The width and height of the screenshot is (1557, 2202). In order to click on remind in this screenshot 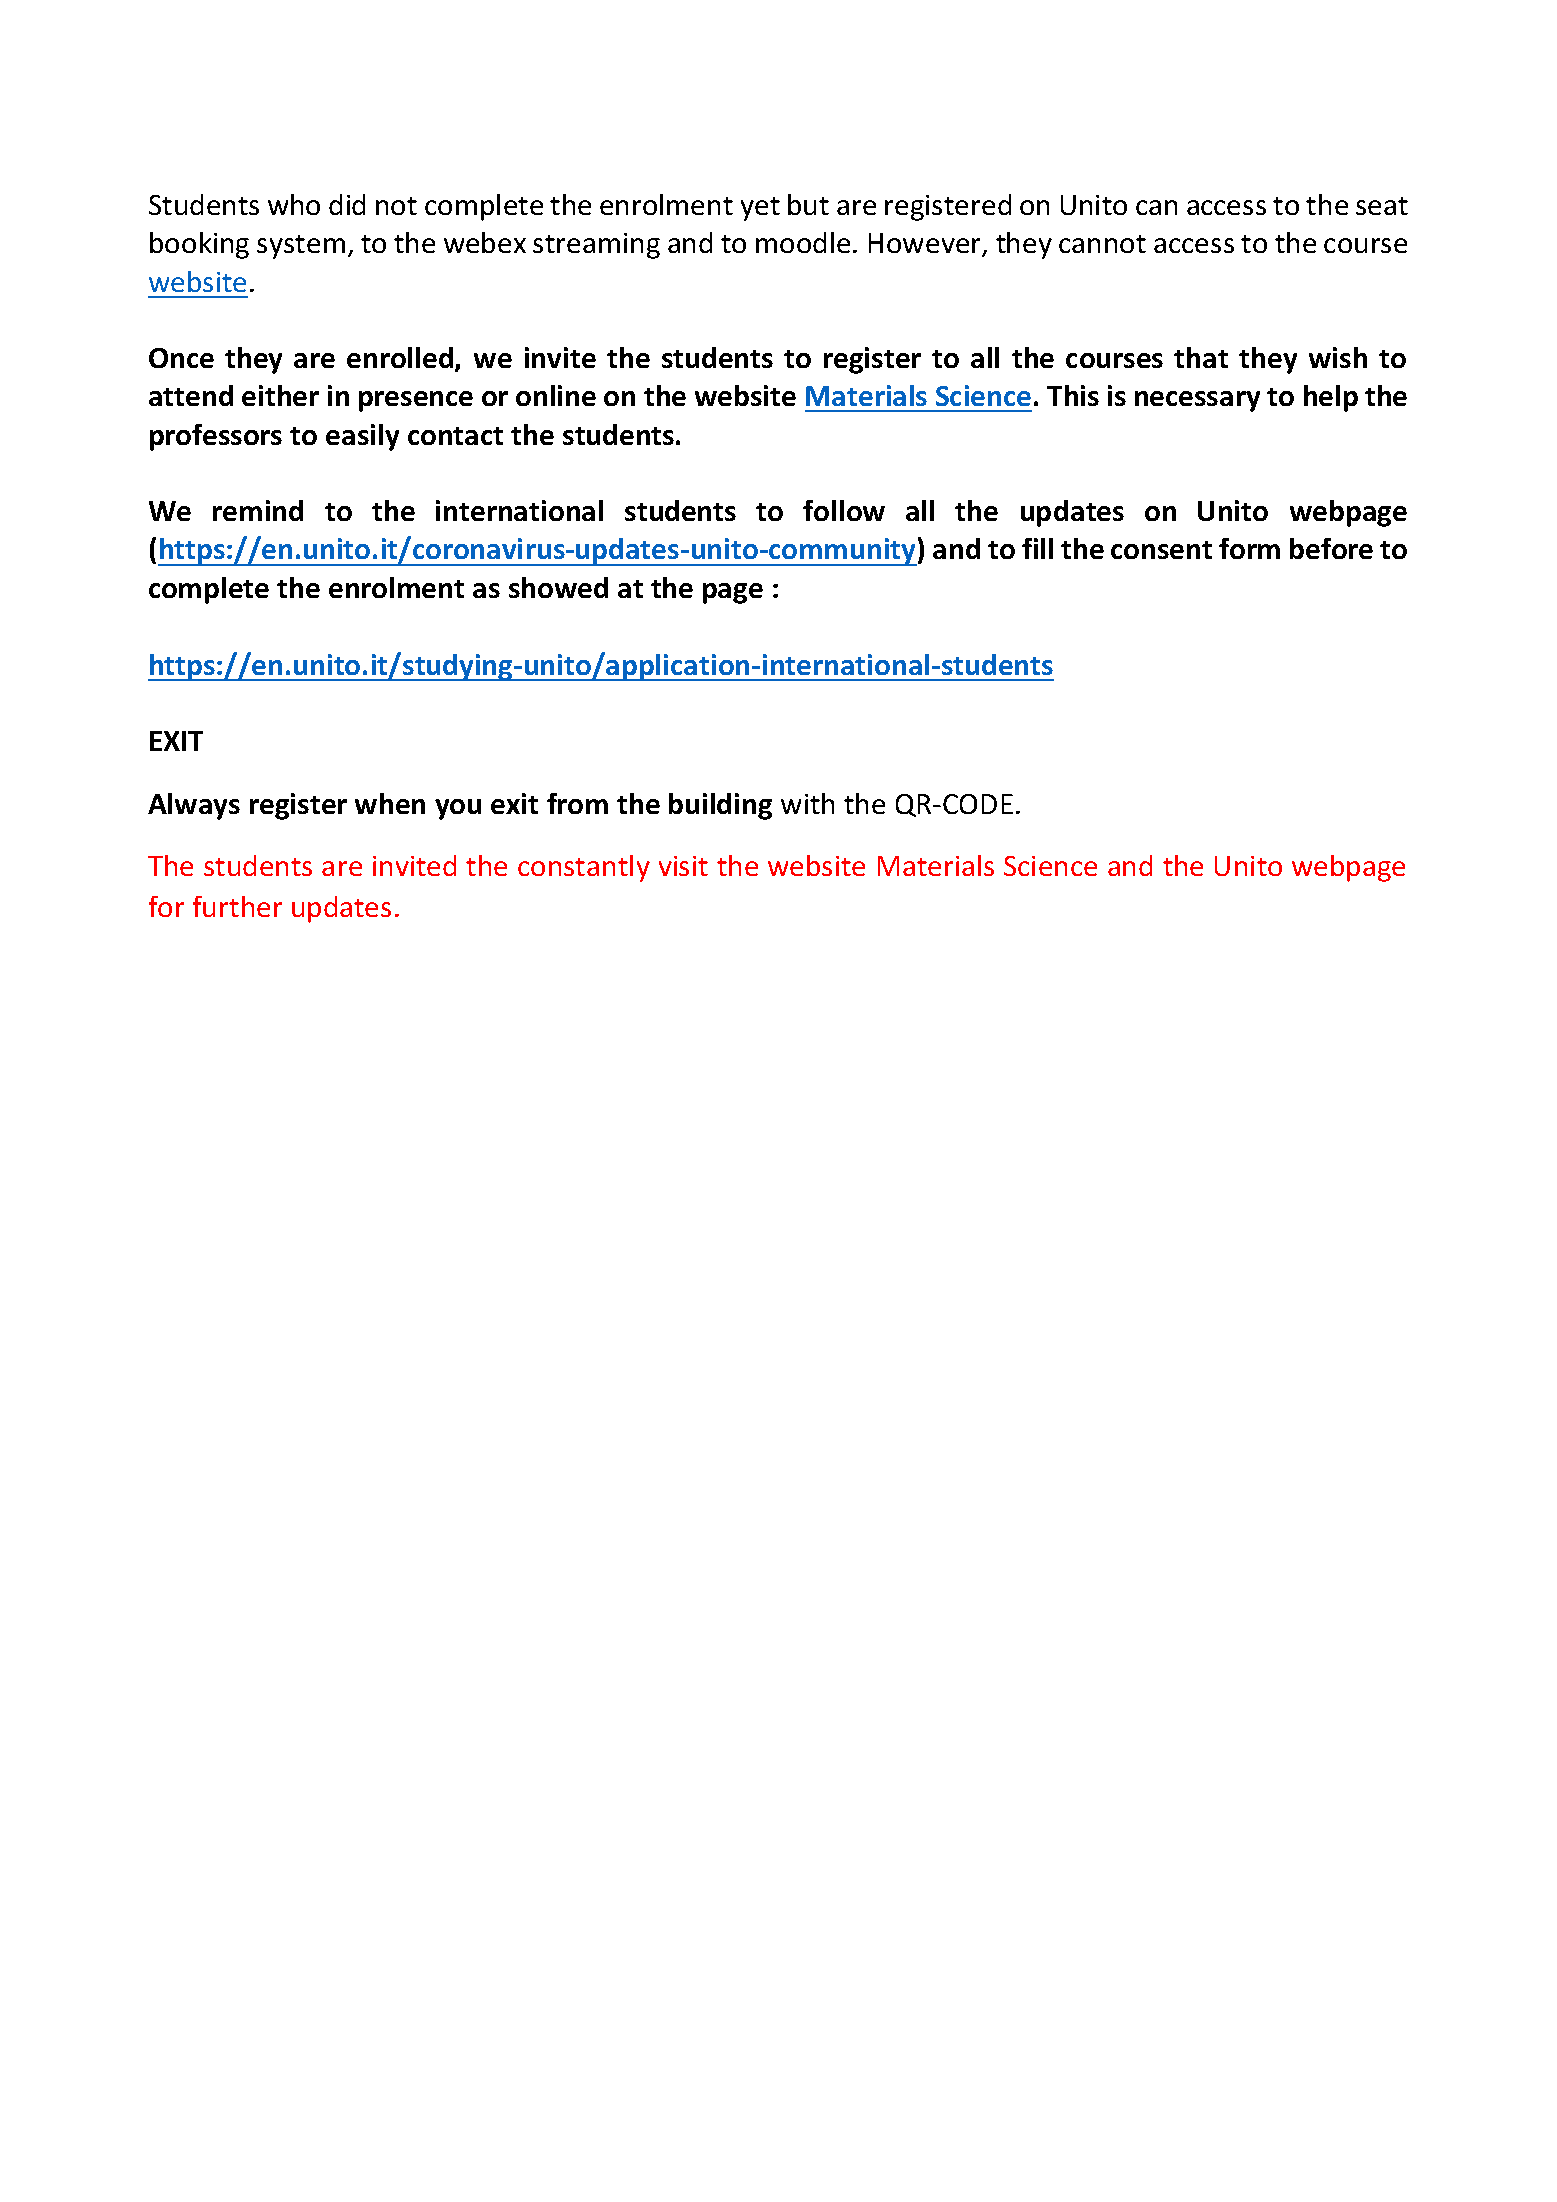, I will do `click(258, 510)`.
